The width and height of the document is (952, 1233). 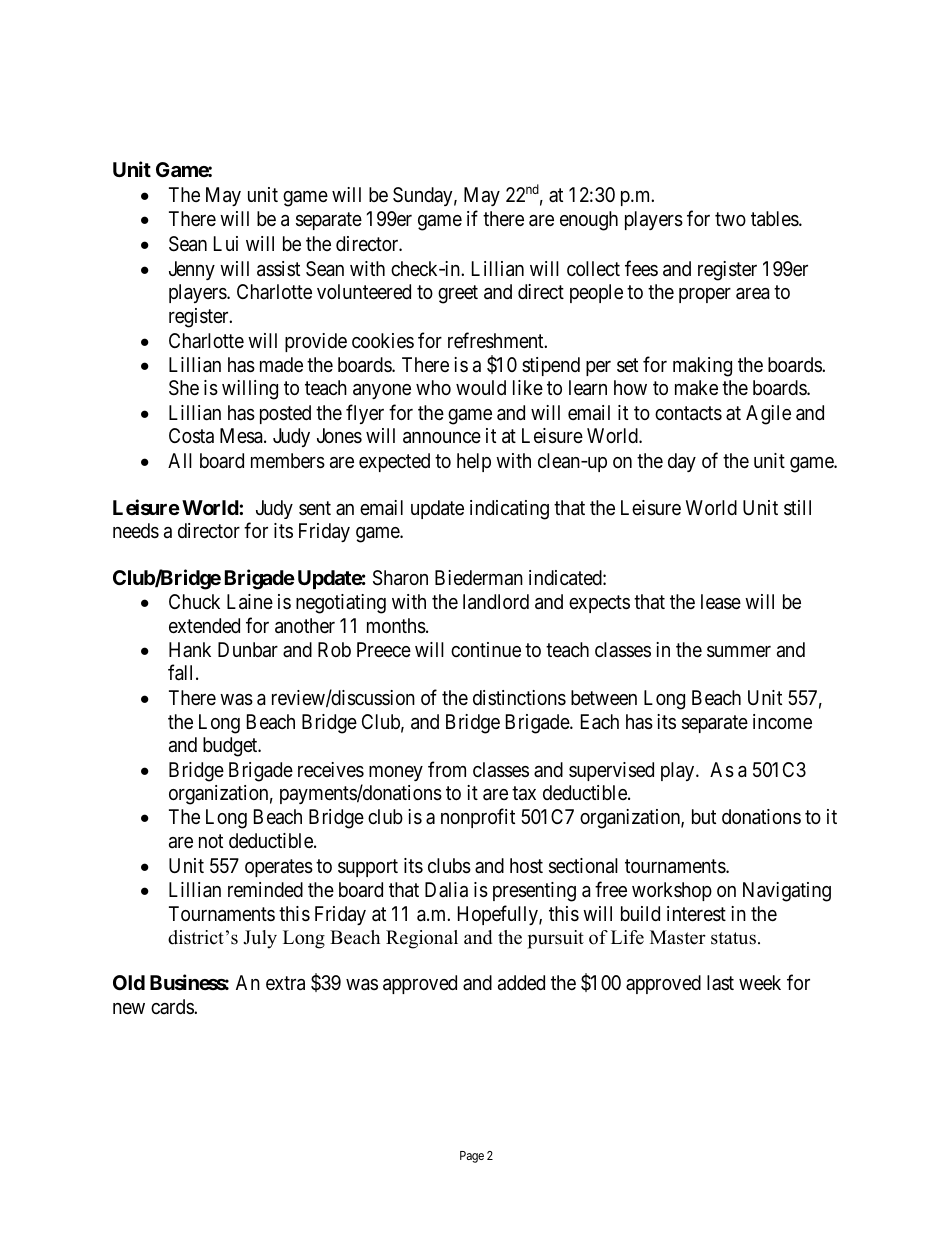 What do you see at coordinates (191, 436) in the document?
I see `Costa` at bounding box center [191, 436].
